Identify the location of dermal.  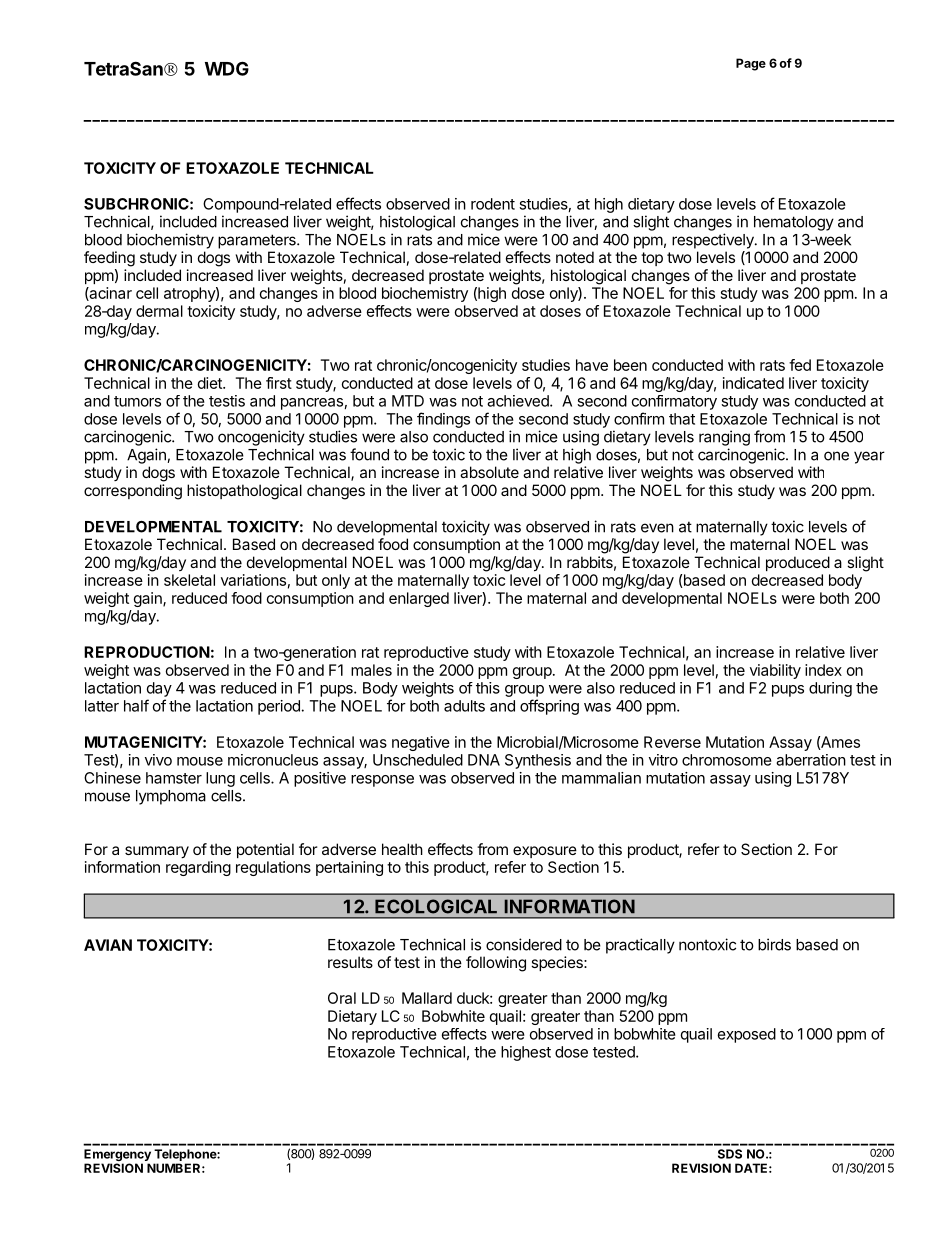
(159, 311).
